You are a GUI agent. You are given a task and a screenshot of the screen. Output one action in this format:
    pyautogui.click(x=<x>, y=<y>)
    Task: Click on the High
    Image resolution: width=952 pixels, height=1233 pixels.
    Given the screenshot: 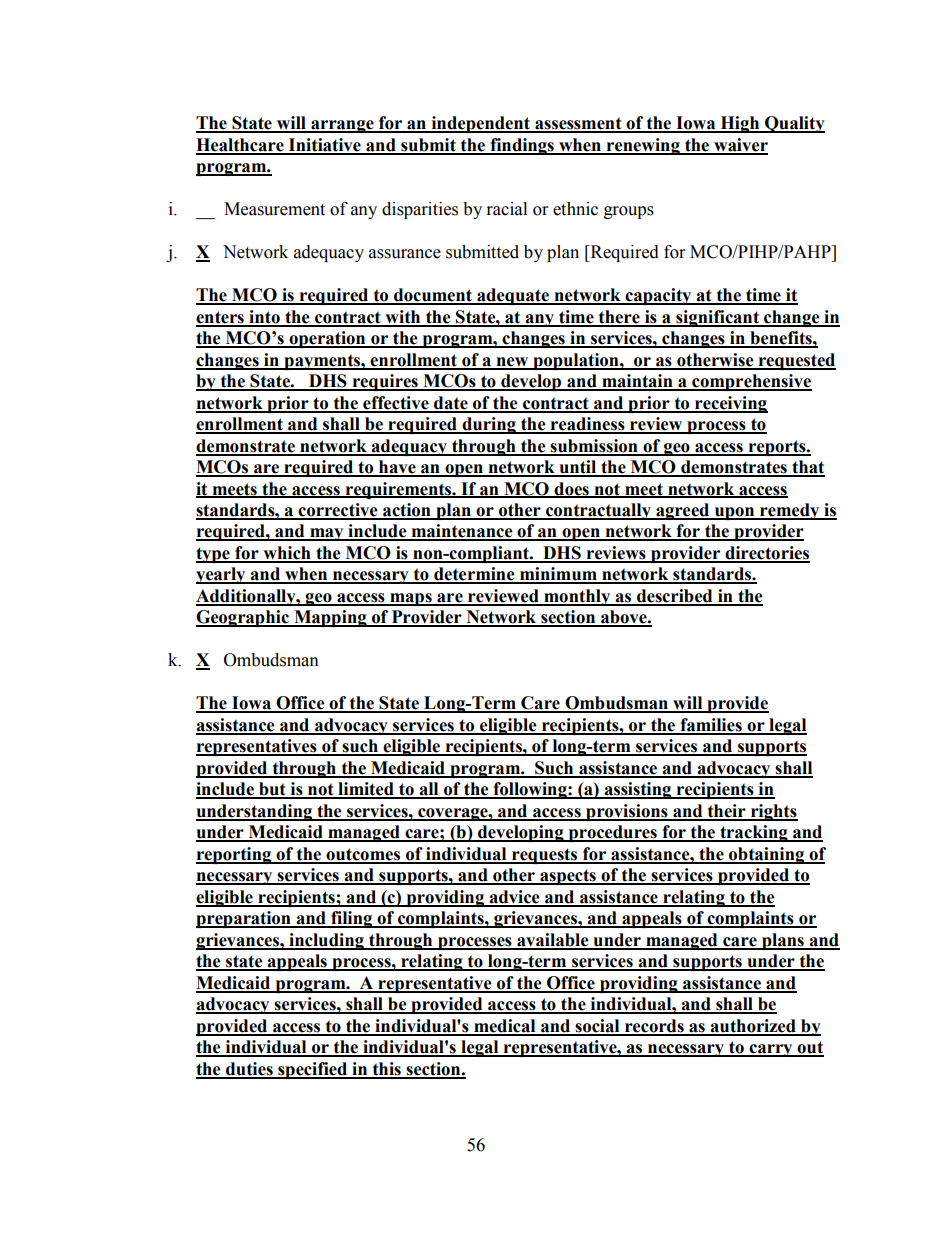 What is the action you would take?
    pyautogui.click(x=740, y=124)
